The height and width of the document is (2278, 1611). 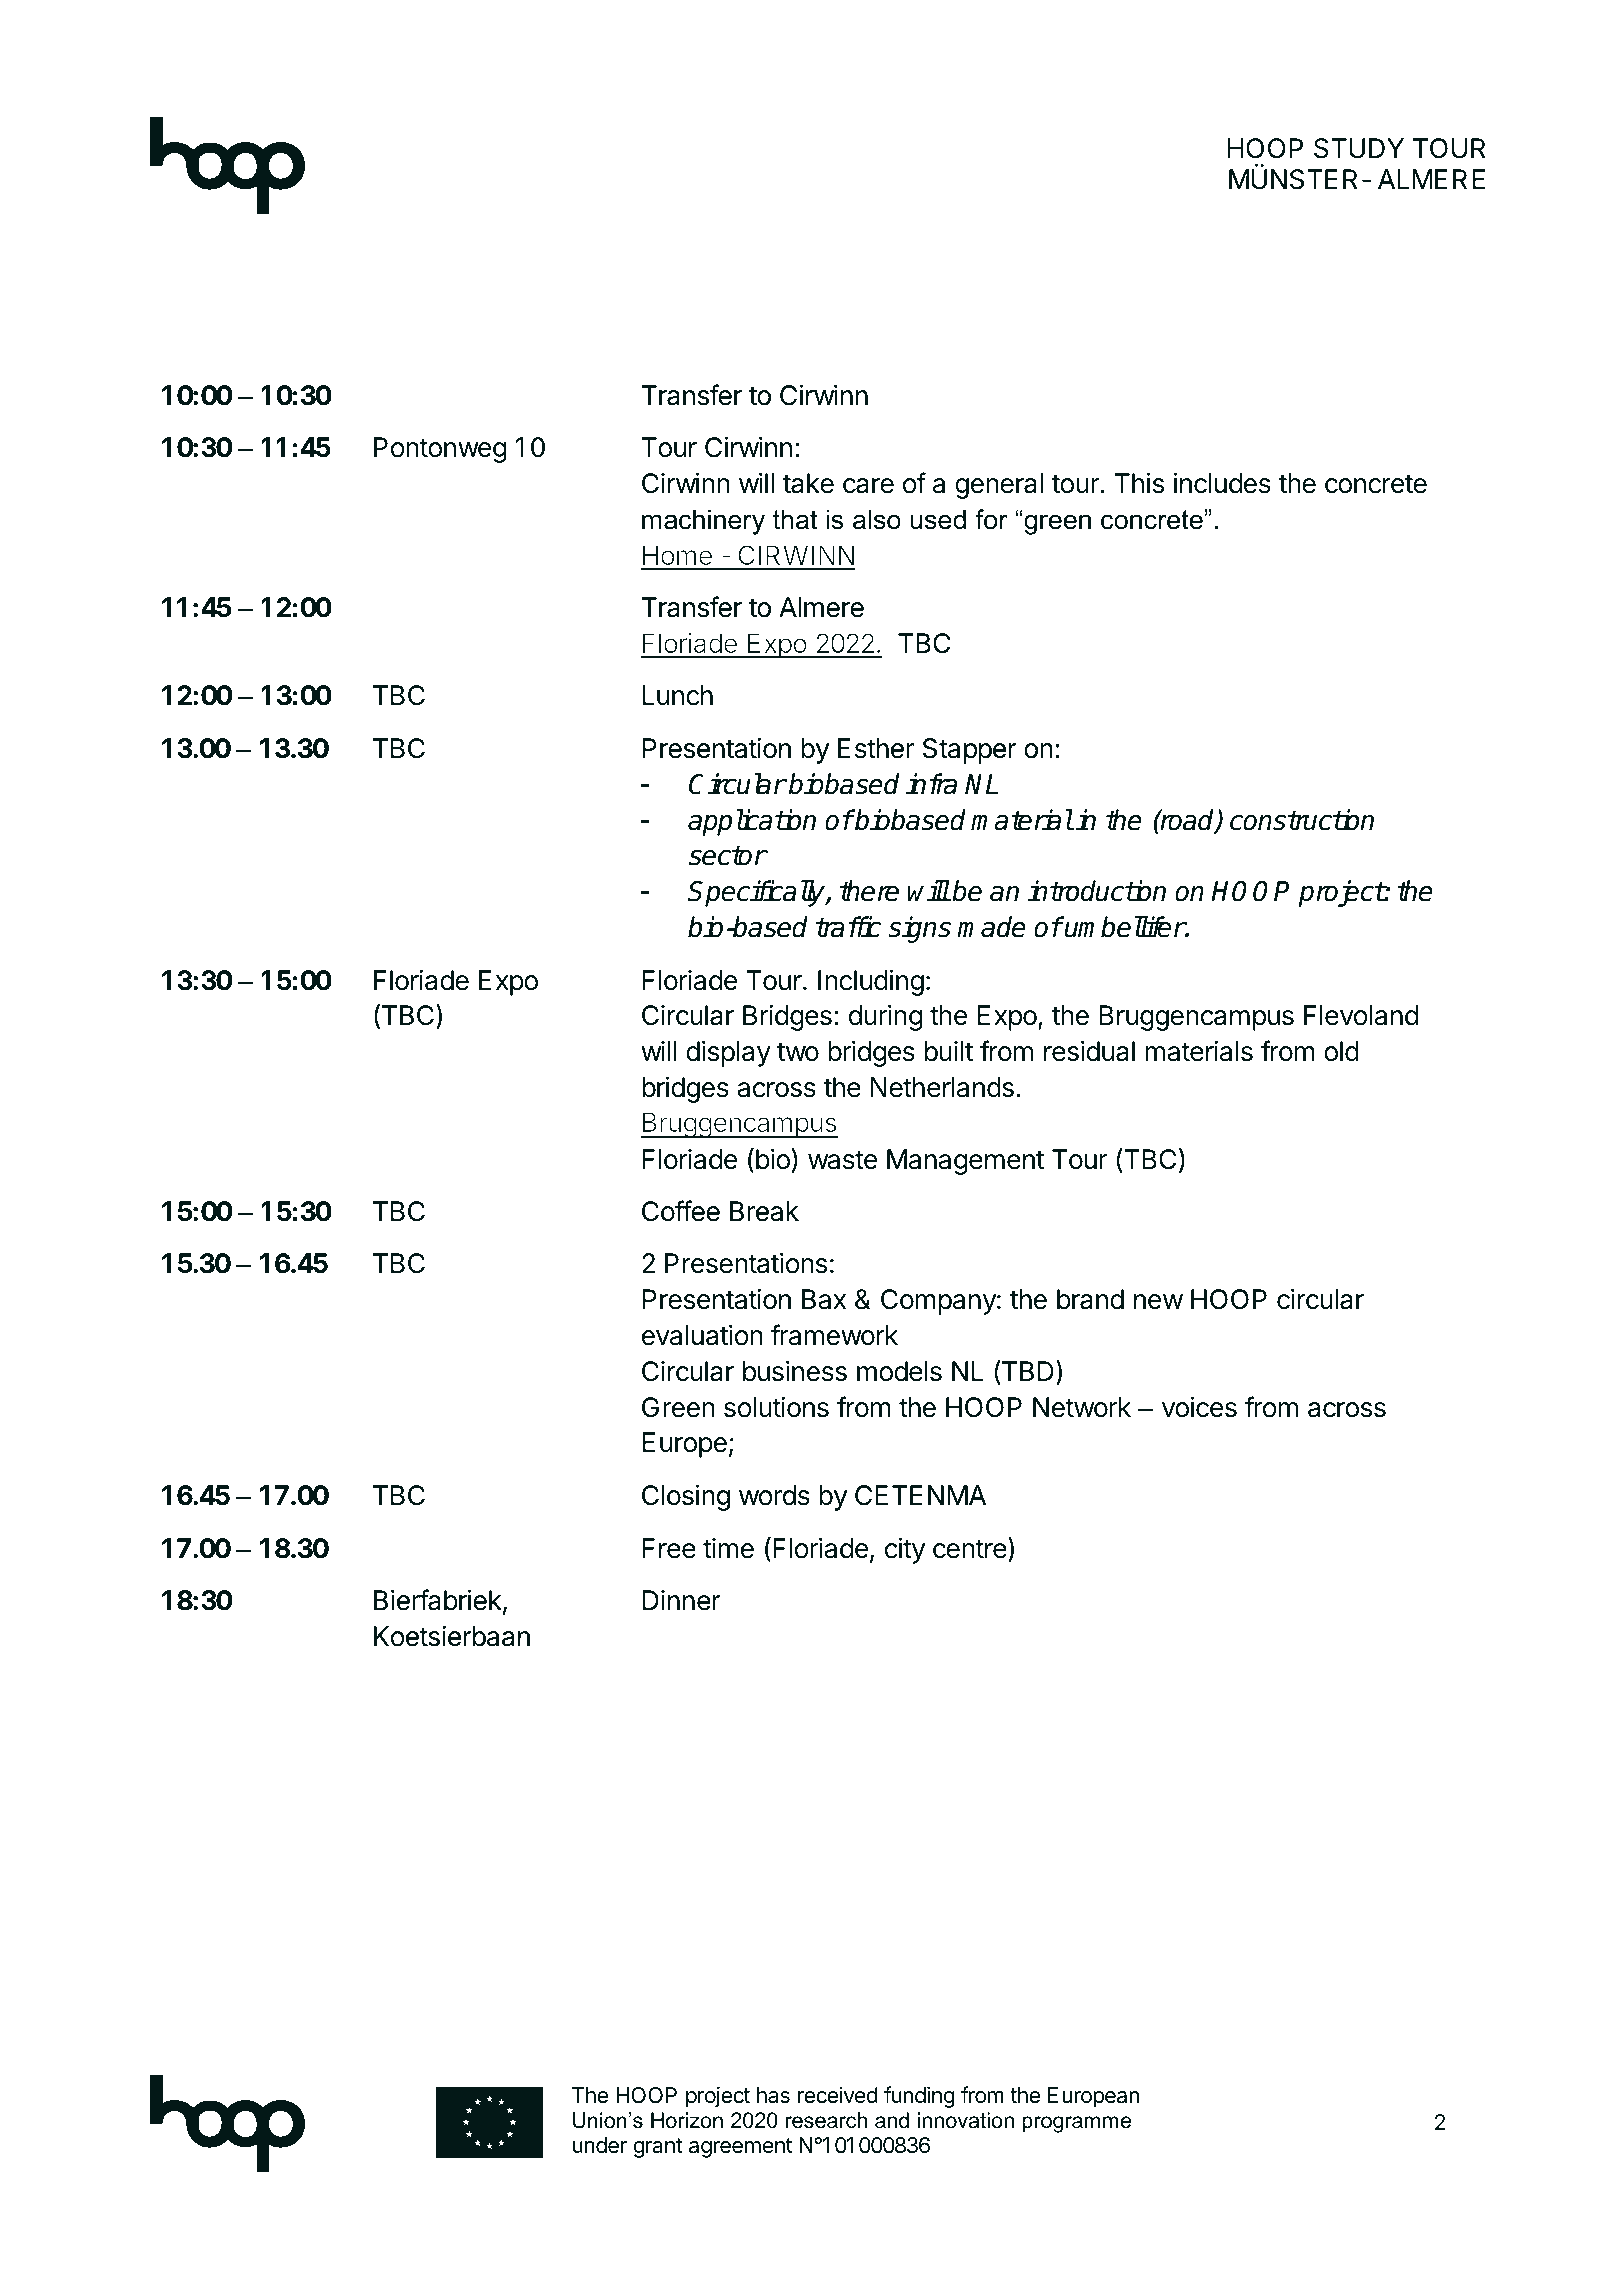 I want to click on STUDY, so click(x=1359, y=148).
